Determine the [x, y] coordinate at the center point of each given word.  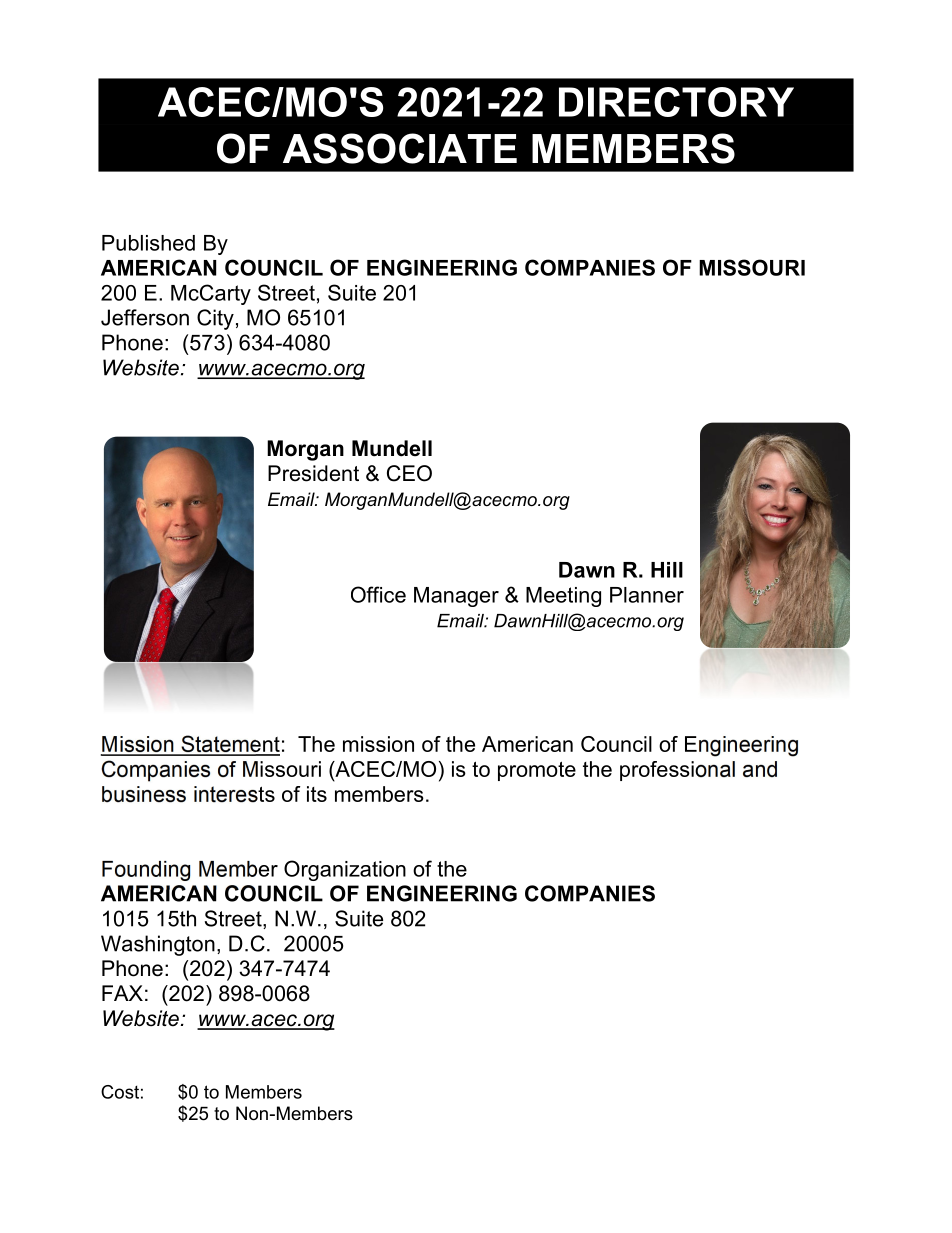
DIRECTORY [676, 102]
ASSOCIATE [400, 148]
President [313, 473]
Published [148, 243]
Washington [158, 945]
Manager [456, 597]
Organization [345, 870]
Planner [647, 595]
